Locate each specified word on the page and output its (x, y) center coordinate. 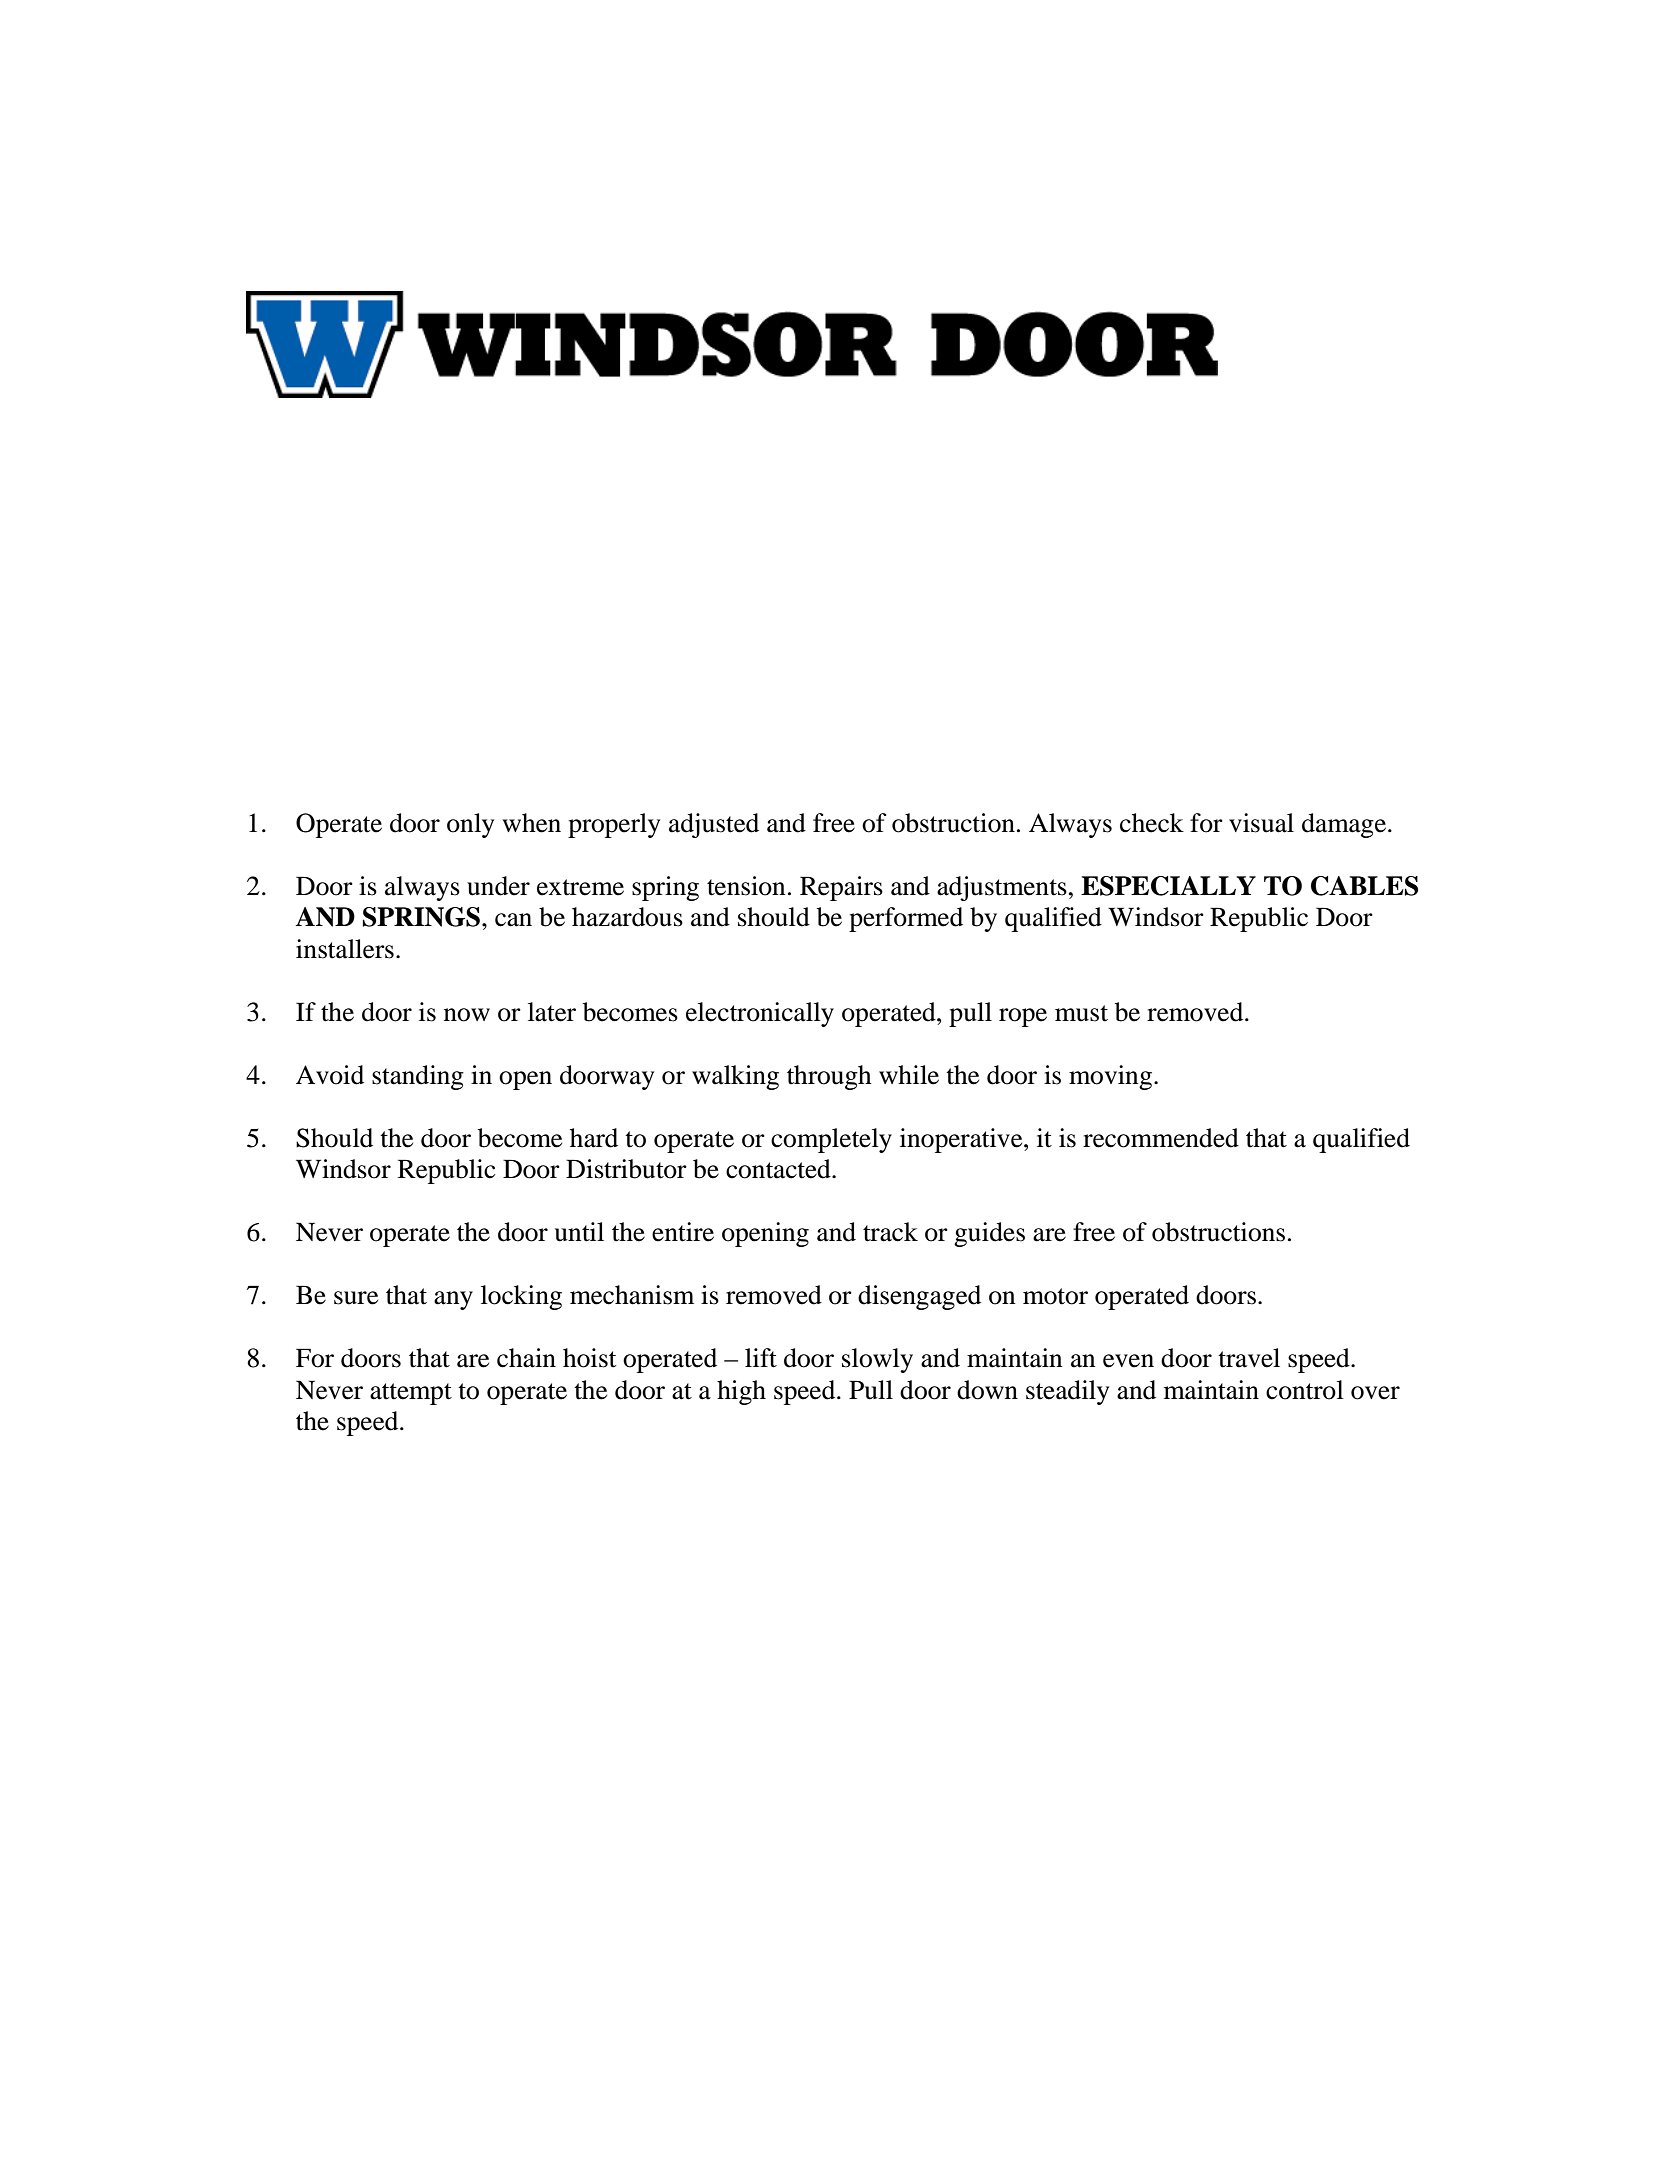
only (470, 825)
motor (1055, 1296)
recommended (1161, 1138)
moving (1110, 1077)
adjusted (714, 825)
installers (345, 949)
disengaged (919, 1297)
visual (1261, 823)
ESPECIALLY (1168, 886)
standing (418, 1077)
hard (594, 1138)
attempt (411, 1394)
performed (906, 919)
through (829, 1077)
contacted (779, 1169)
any (453, 1300)
